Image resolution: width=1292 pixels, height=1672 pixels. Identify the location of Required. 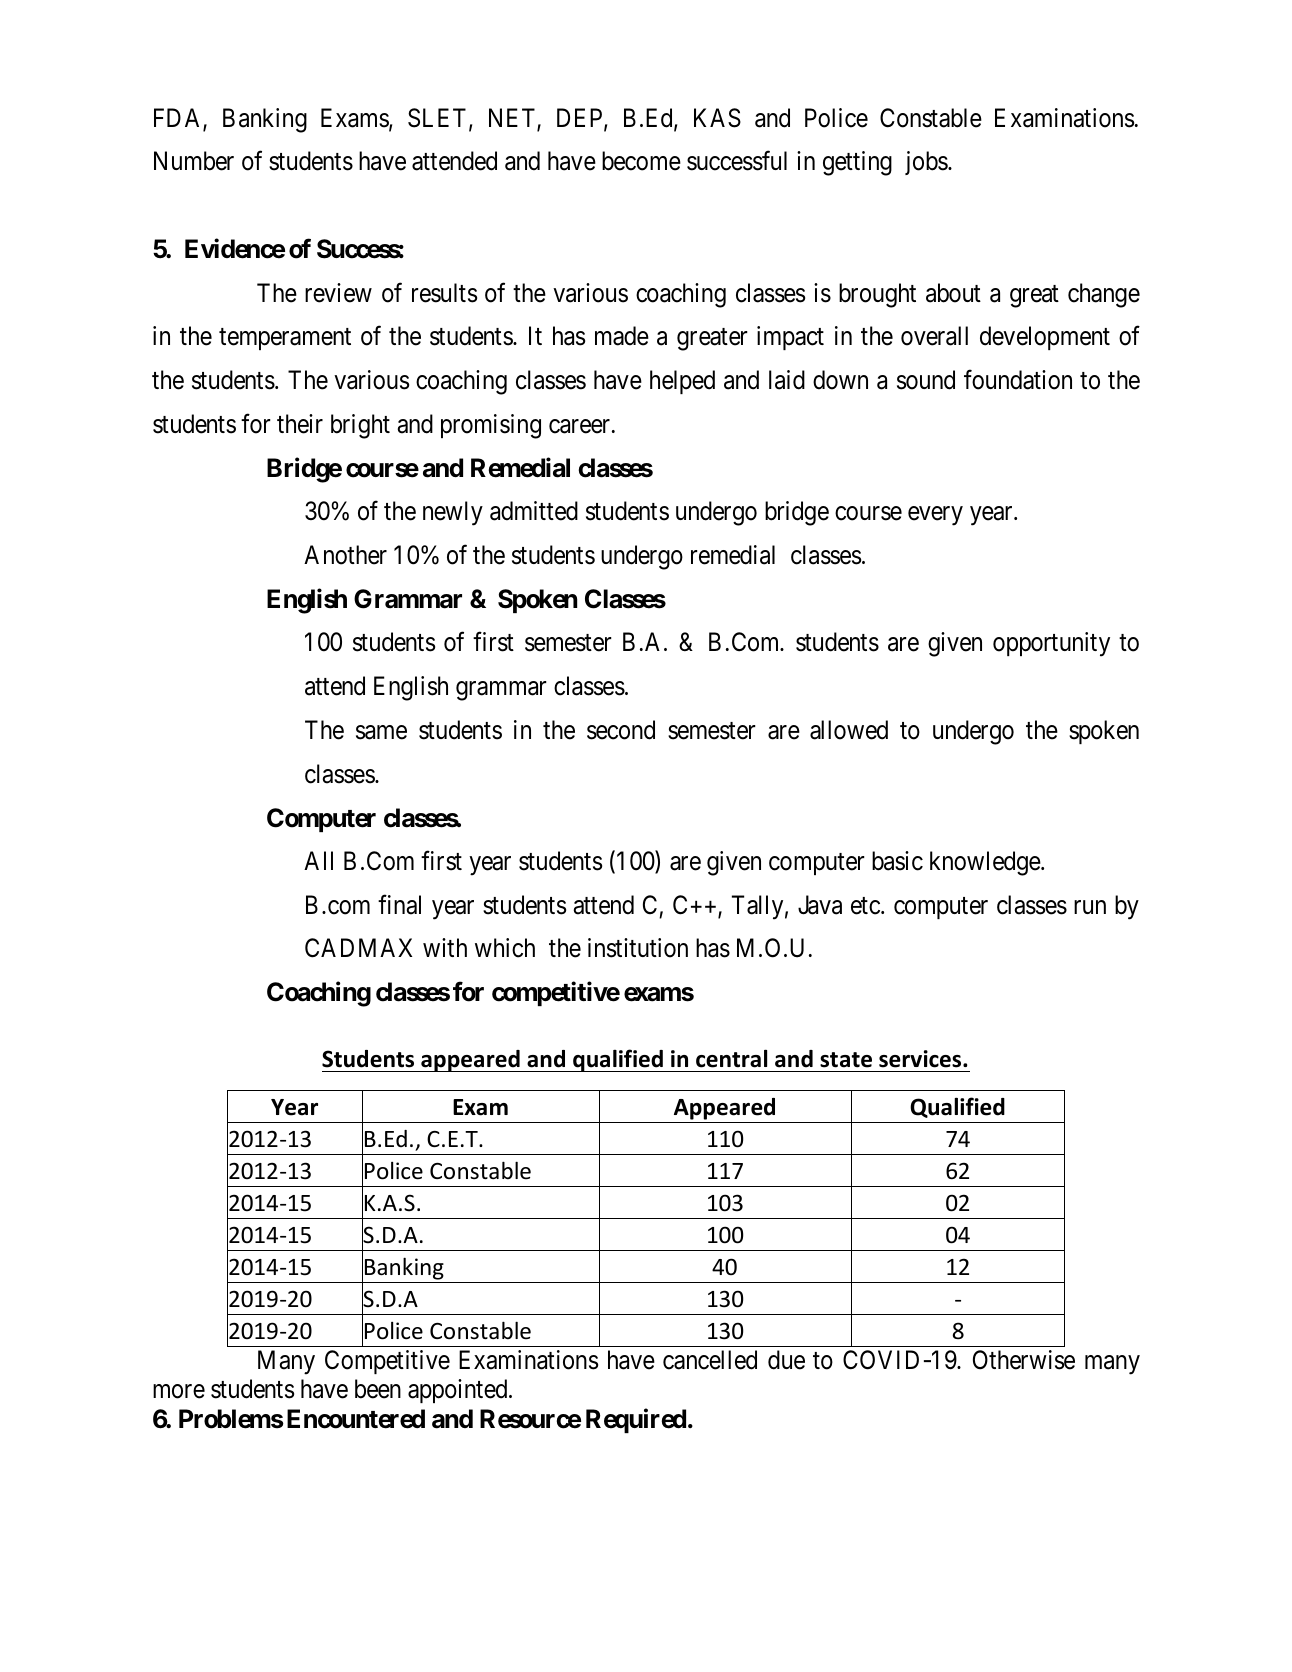
(636, 1421).
